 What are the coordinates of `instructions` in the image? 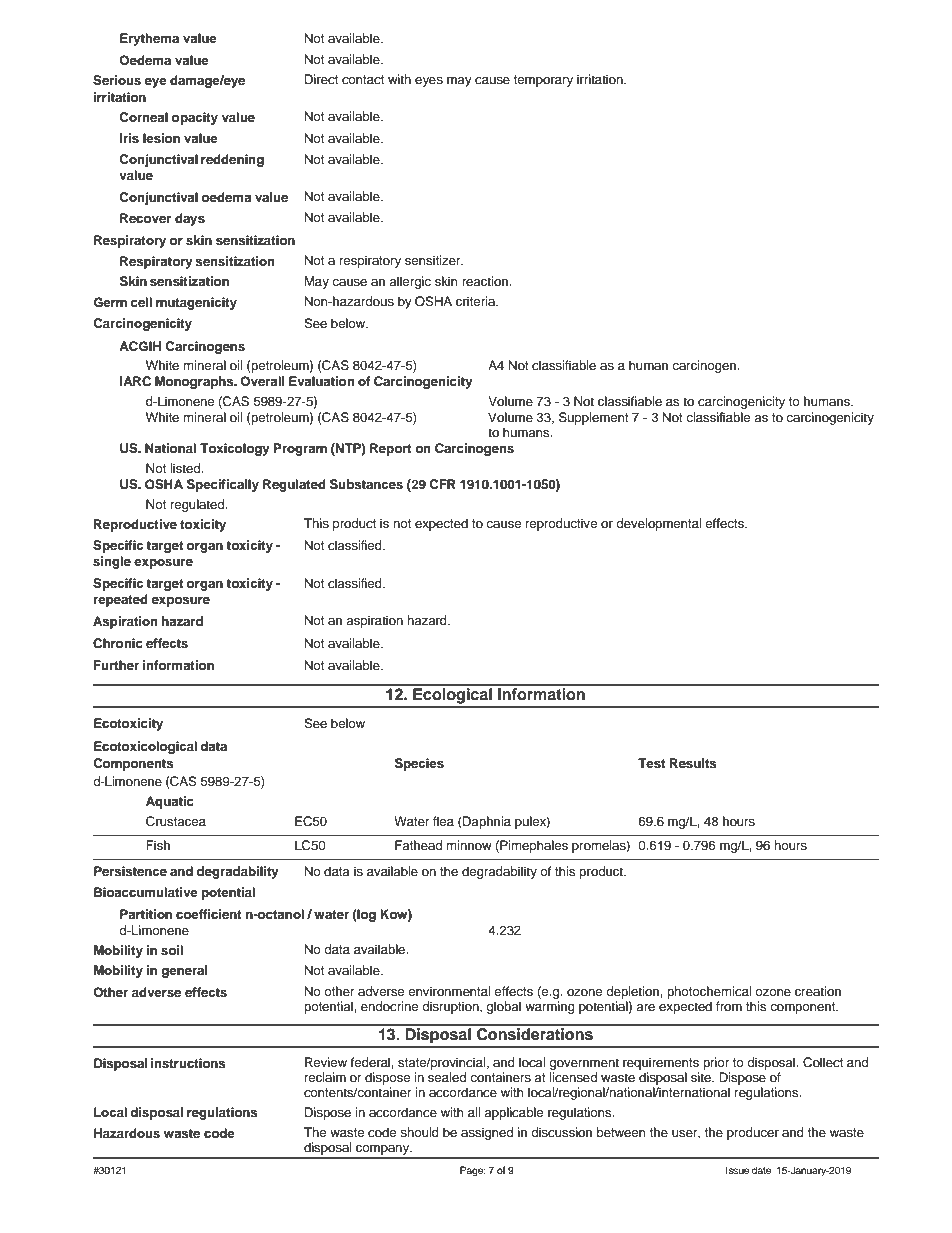 It's located at (188, 1063).
